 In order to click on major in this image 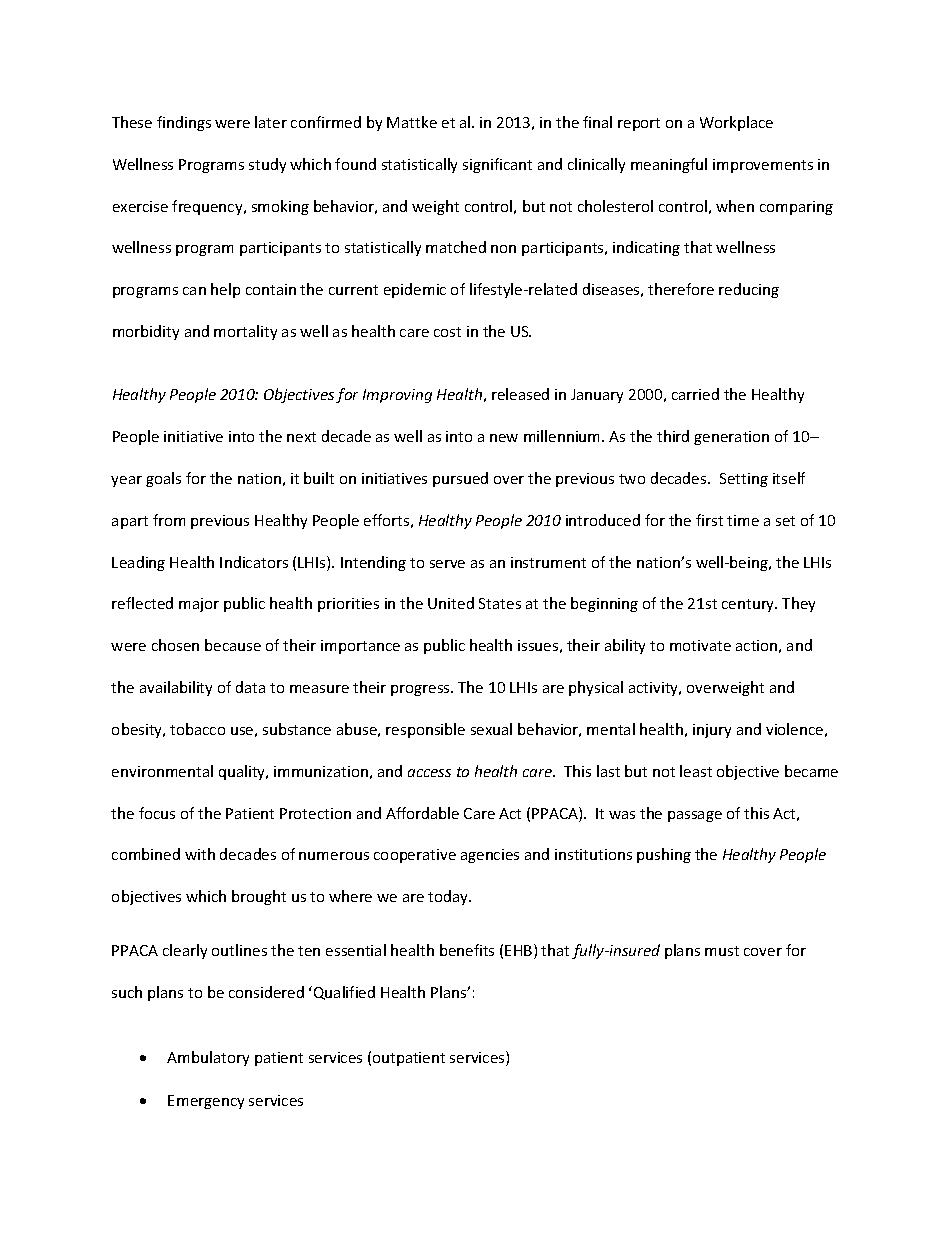, I will do `click(199, 605)`.
